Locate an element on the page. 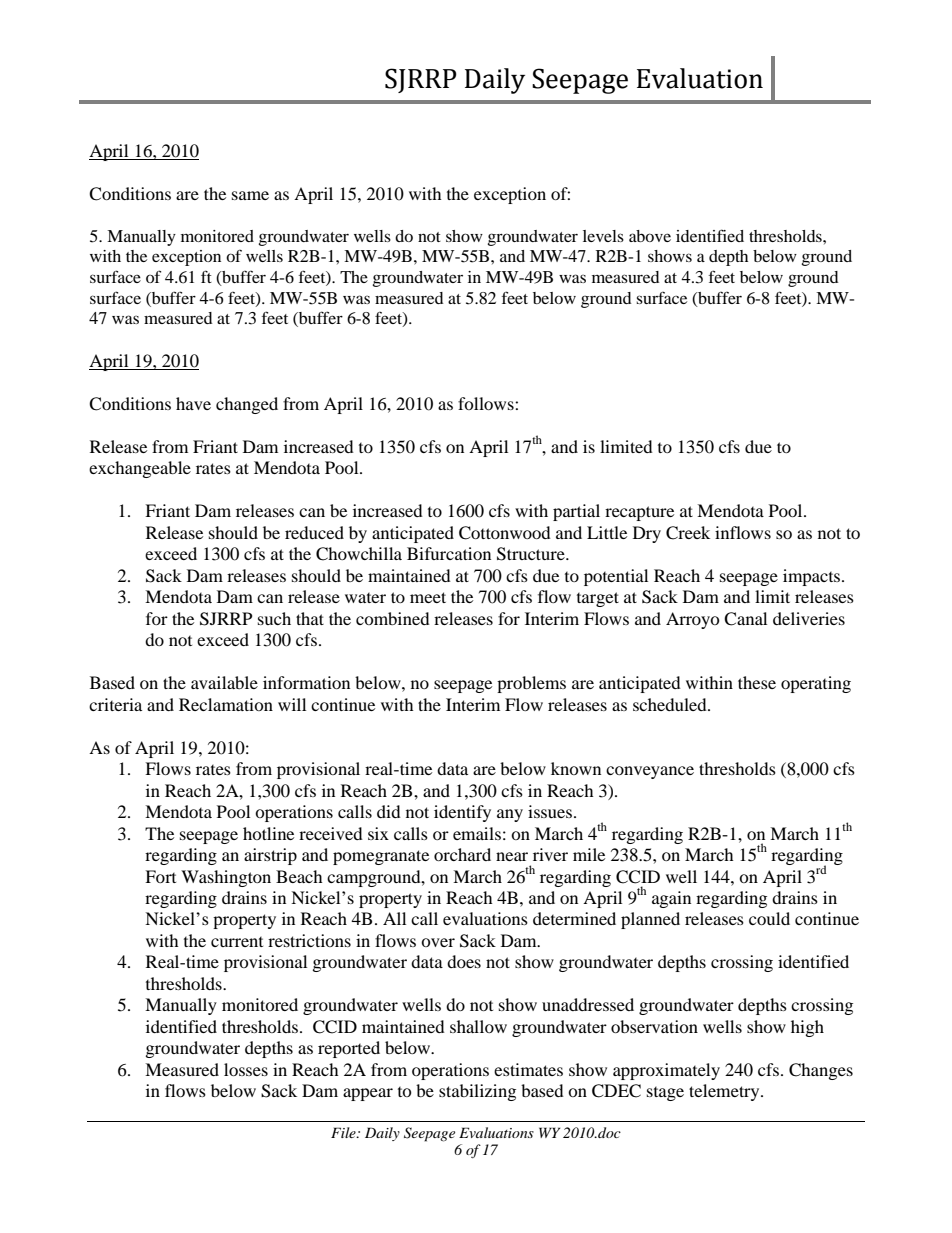 The image size is (952, 1233). available is located at coordinates (224, 682).
